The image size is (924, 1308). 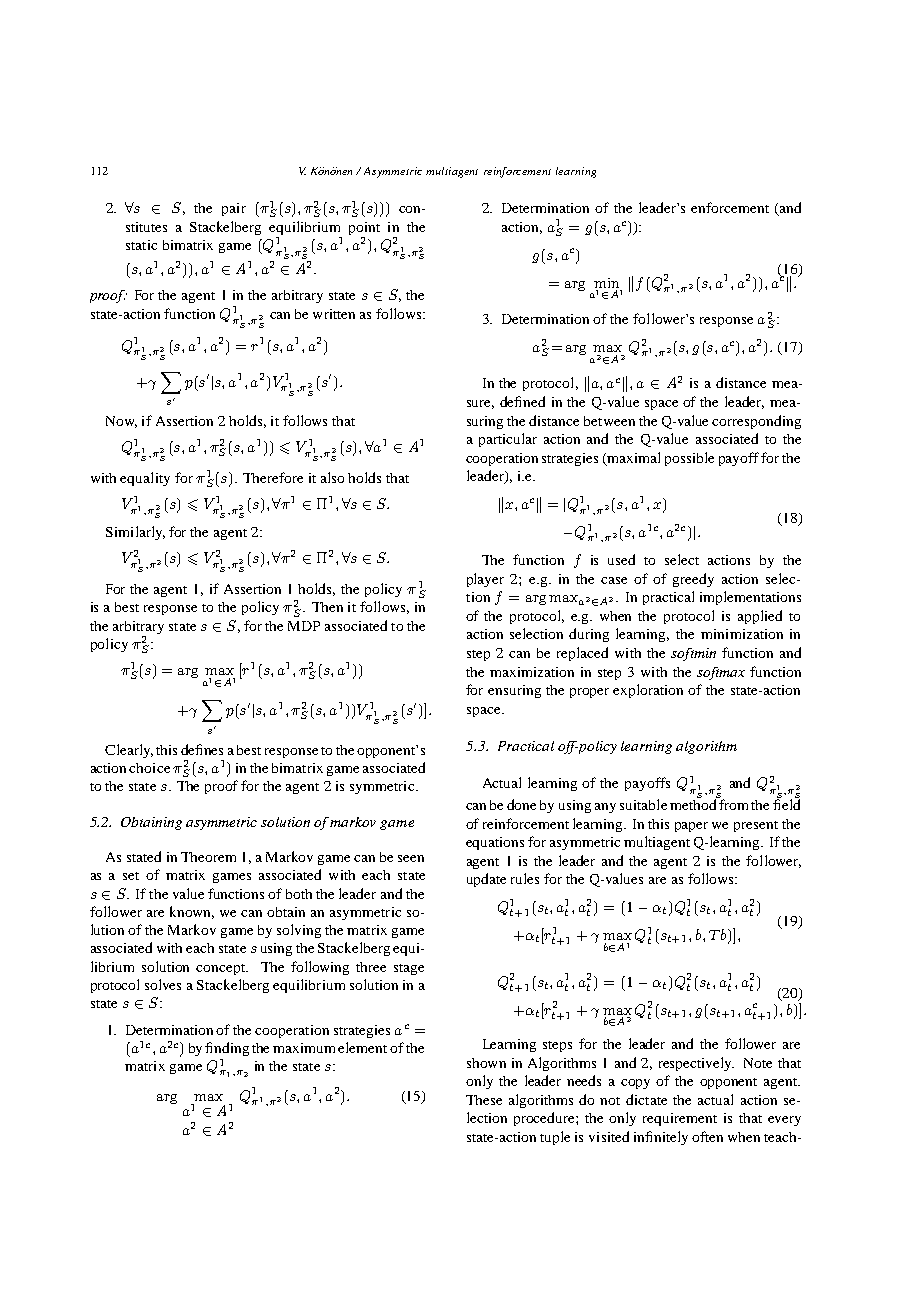 What do you see at coordinates (521, 804) in the screenshot?
I see `done` at bounding box center [521, 804].
